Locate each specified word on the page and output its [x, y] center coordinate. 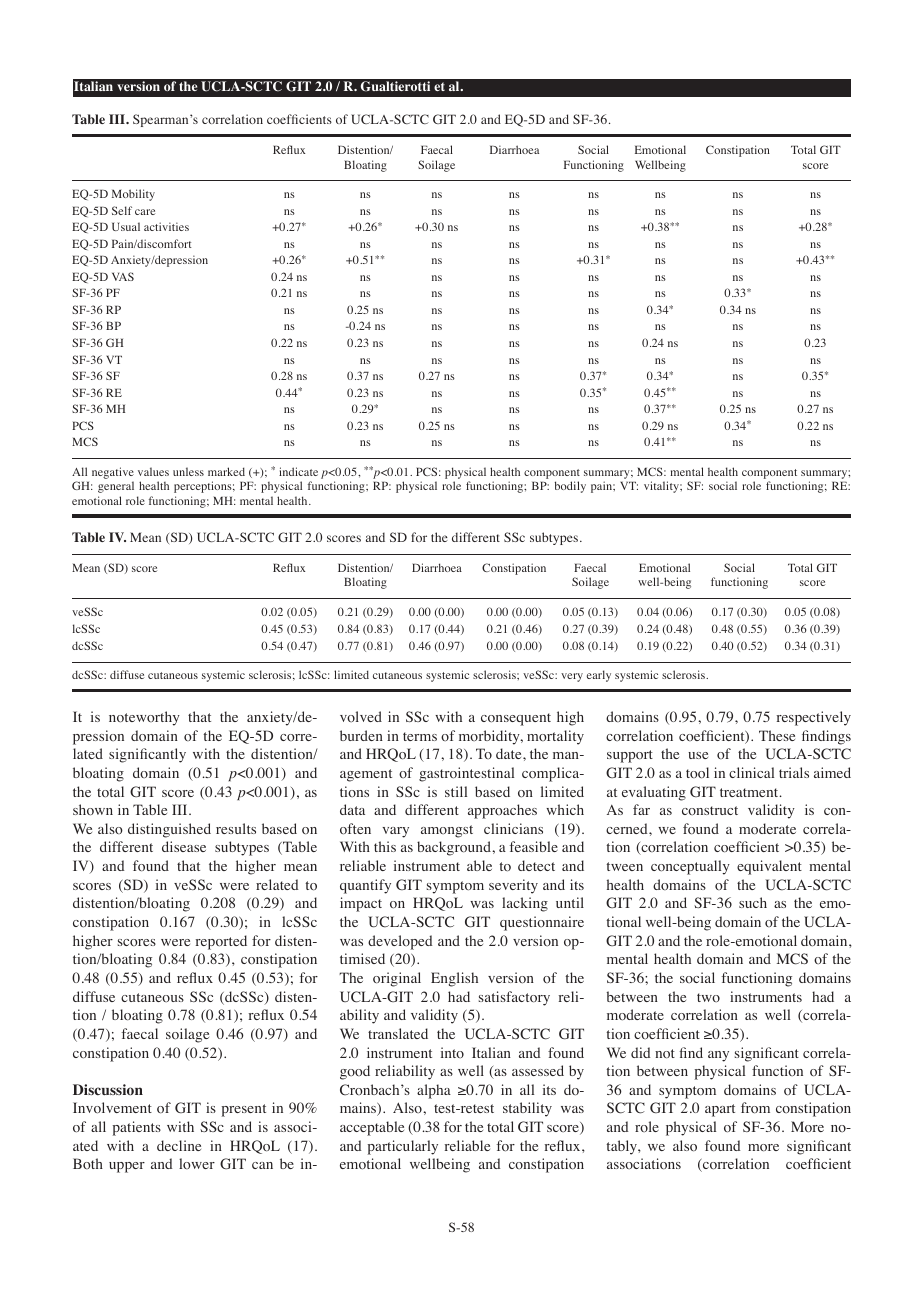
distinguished [169, 830]
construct [710, 810]
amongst [447, 831]
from [755, 1108]
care [145, 212]
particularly [403, 1147]
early [599, 676]
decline [179, 1145]
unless [188, 471]
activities [166, 226]
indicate [298, 471]
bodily [570, 487]
